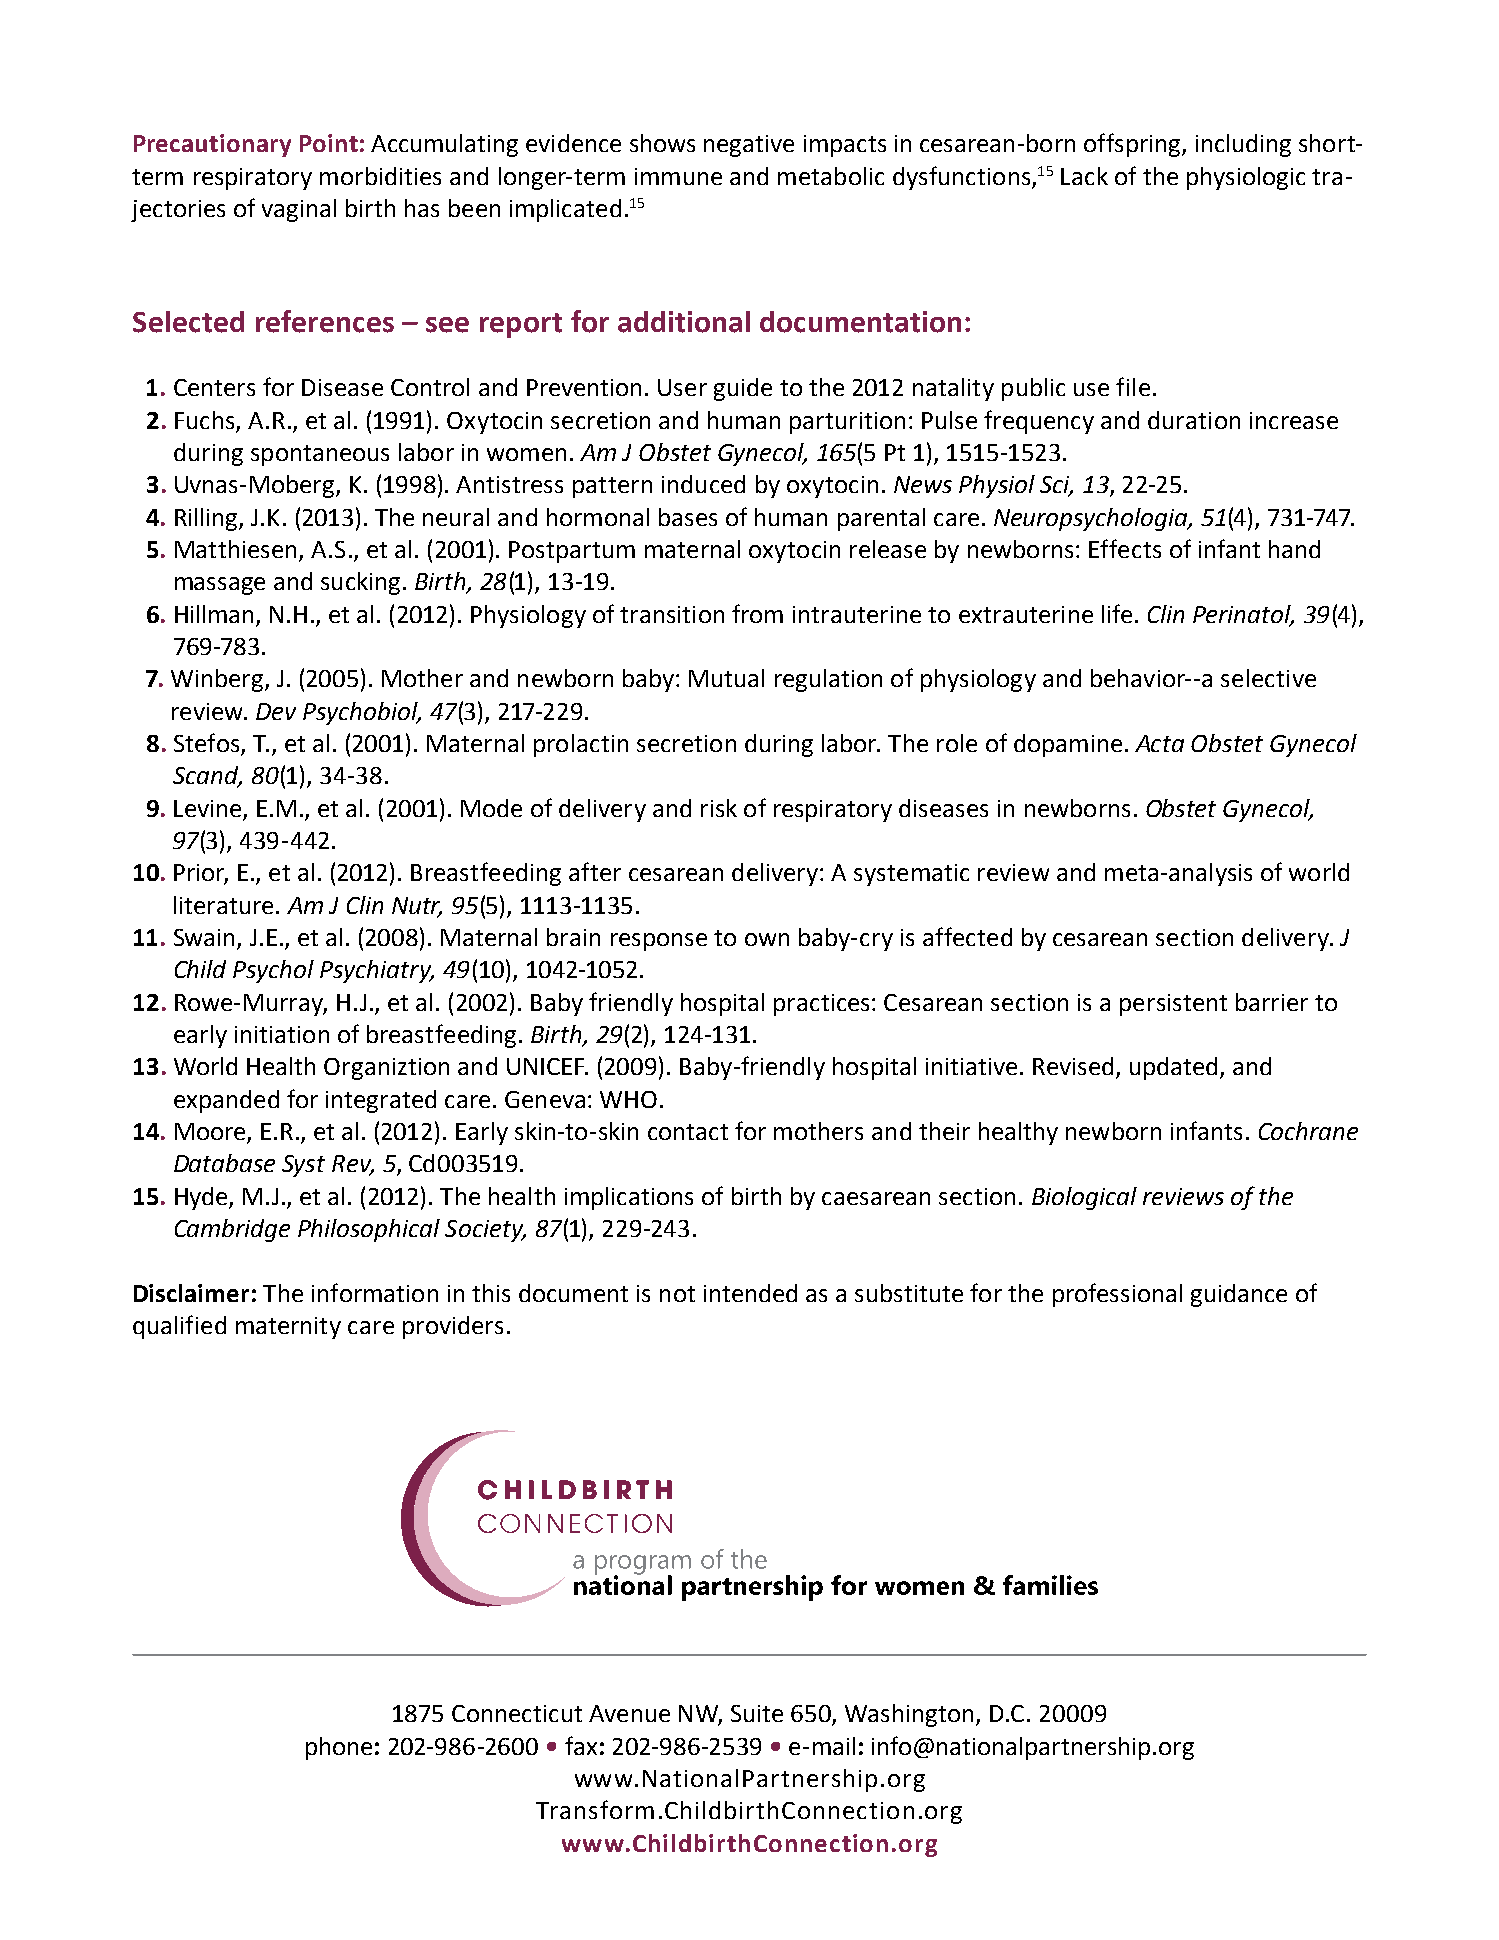  I want to click on offspring, so click(1133, 145).
